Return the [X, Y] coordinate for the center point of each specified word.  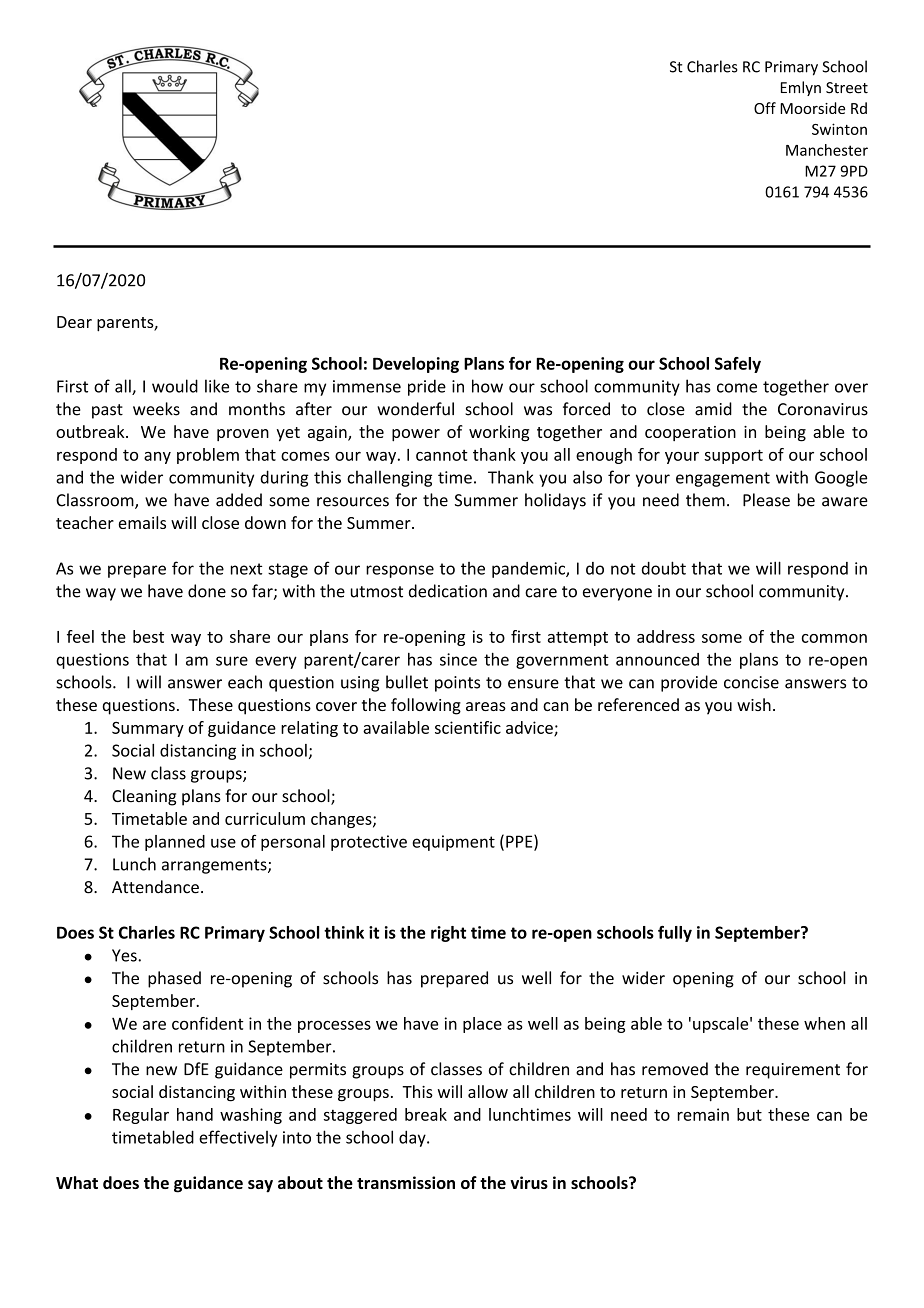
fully [675, 934]
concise [751, 682]
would [175, 386]
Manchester [827, 150]
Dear [74, 322]
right [448, 934]
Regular [141, 1116]
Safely [738, 365]
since [458, 659]
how [487, 386]
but [749, 1114]
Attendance [155, 887]
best [148, 636]
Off [765, 108]
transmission [406, 1182]
